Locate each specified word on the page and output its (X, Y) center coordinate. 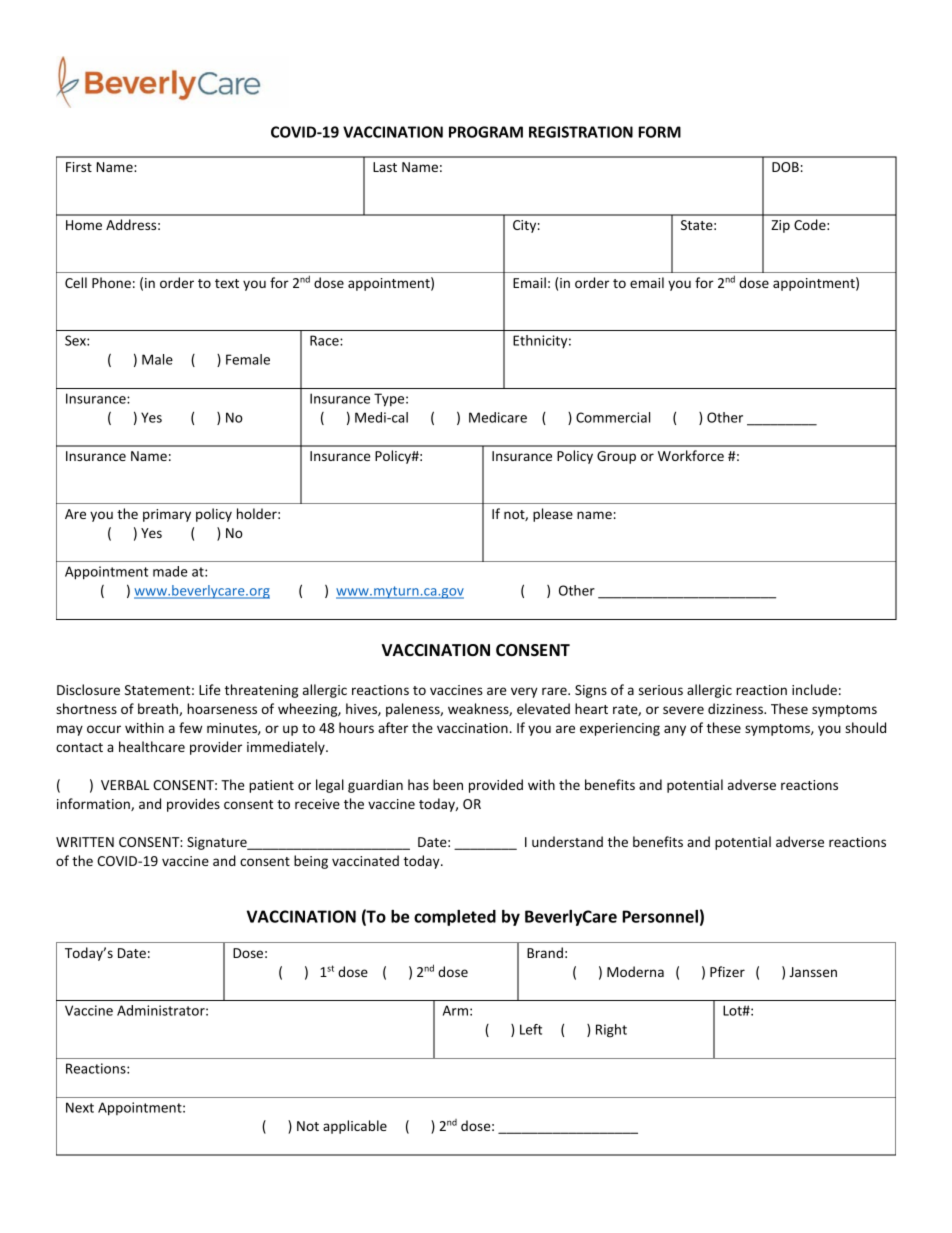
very (524, 692)
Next (80, 1107)
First (79, 167)
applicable (355, 1127)
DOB (785, 167)
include (814, 689)
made (170, 571)
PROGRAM (486, 132)
